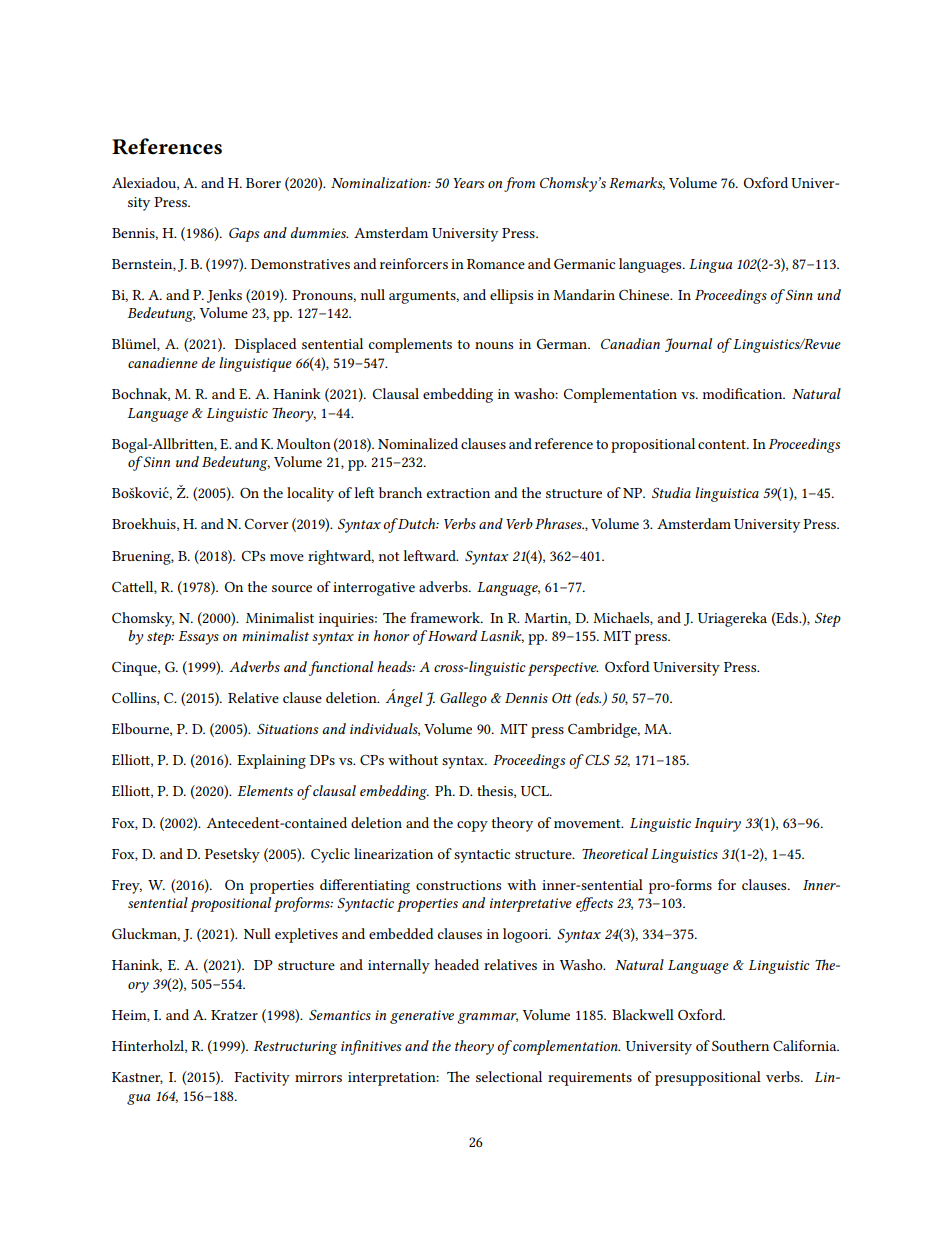  I want to click on Gaps, so click(244, 235).
